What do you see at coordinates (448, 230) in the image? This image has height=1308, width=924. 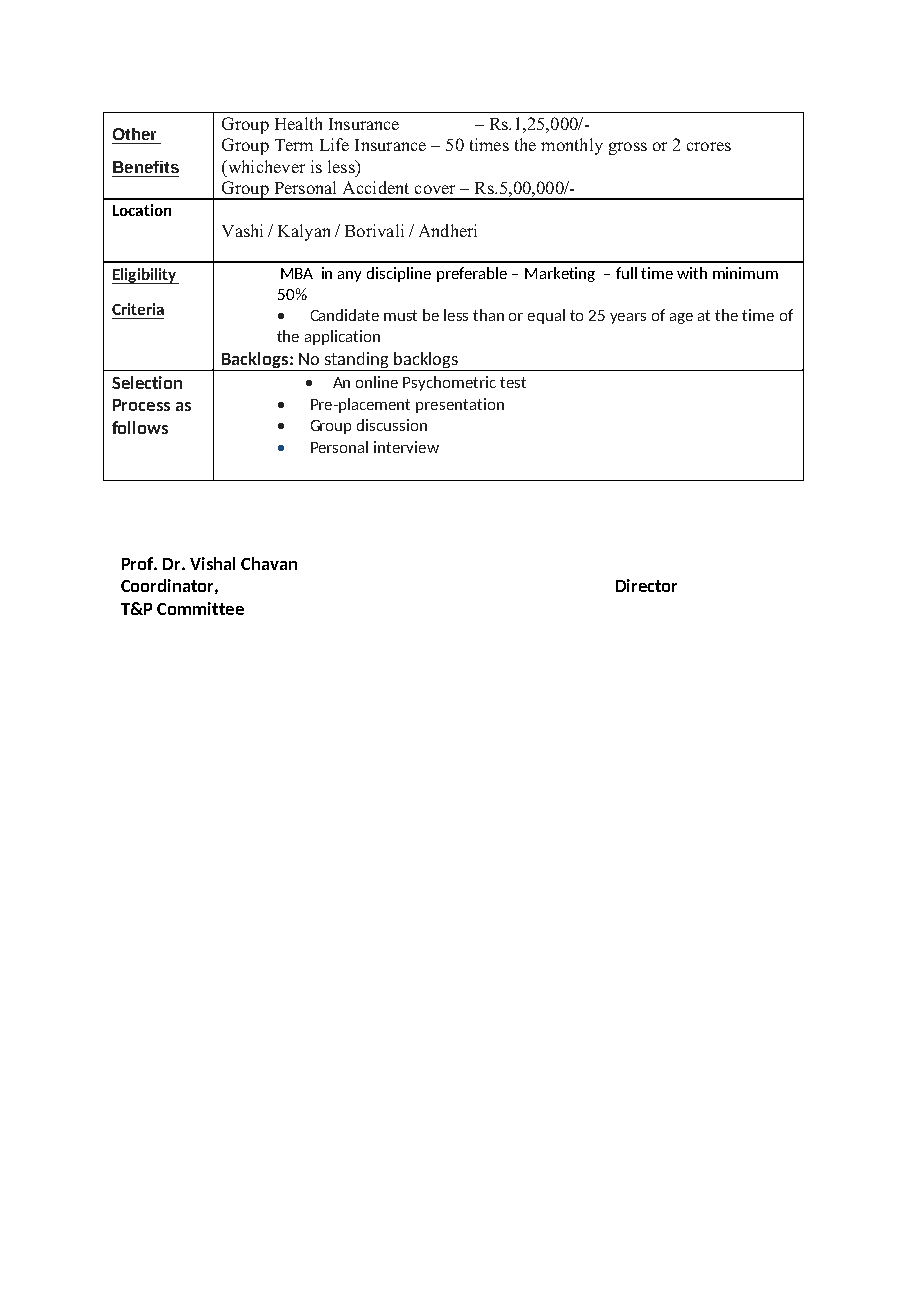 I see `Andheri` at bounding box center [448, 230].
